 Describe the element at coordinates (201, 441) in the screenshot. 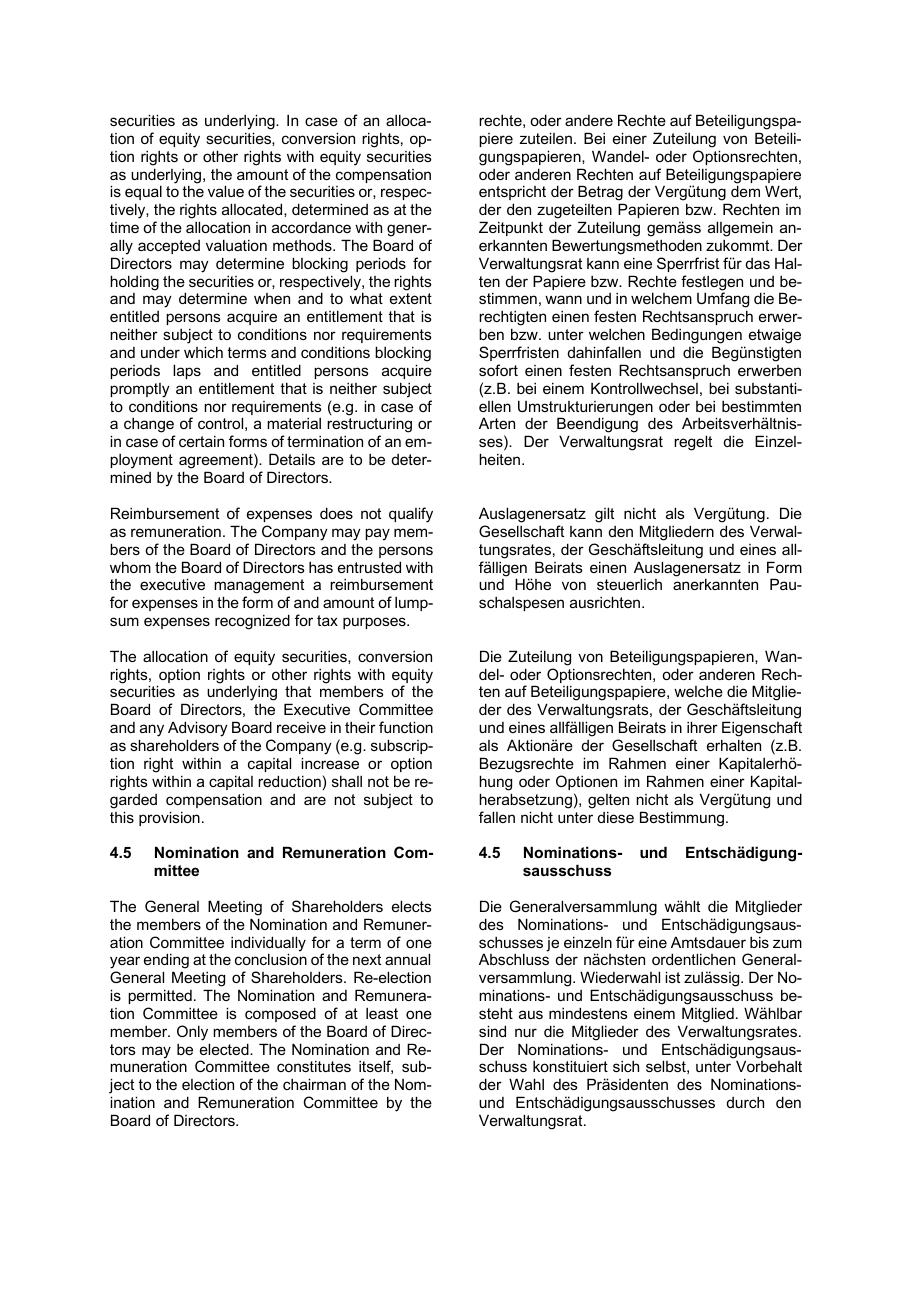

I see `certain` at that location.
